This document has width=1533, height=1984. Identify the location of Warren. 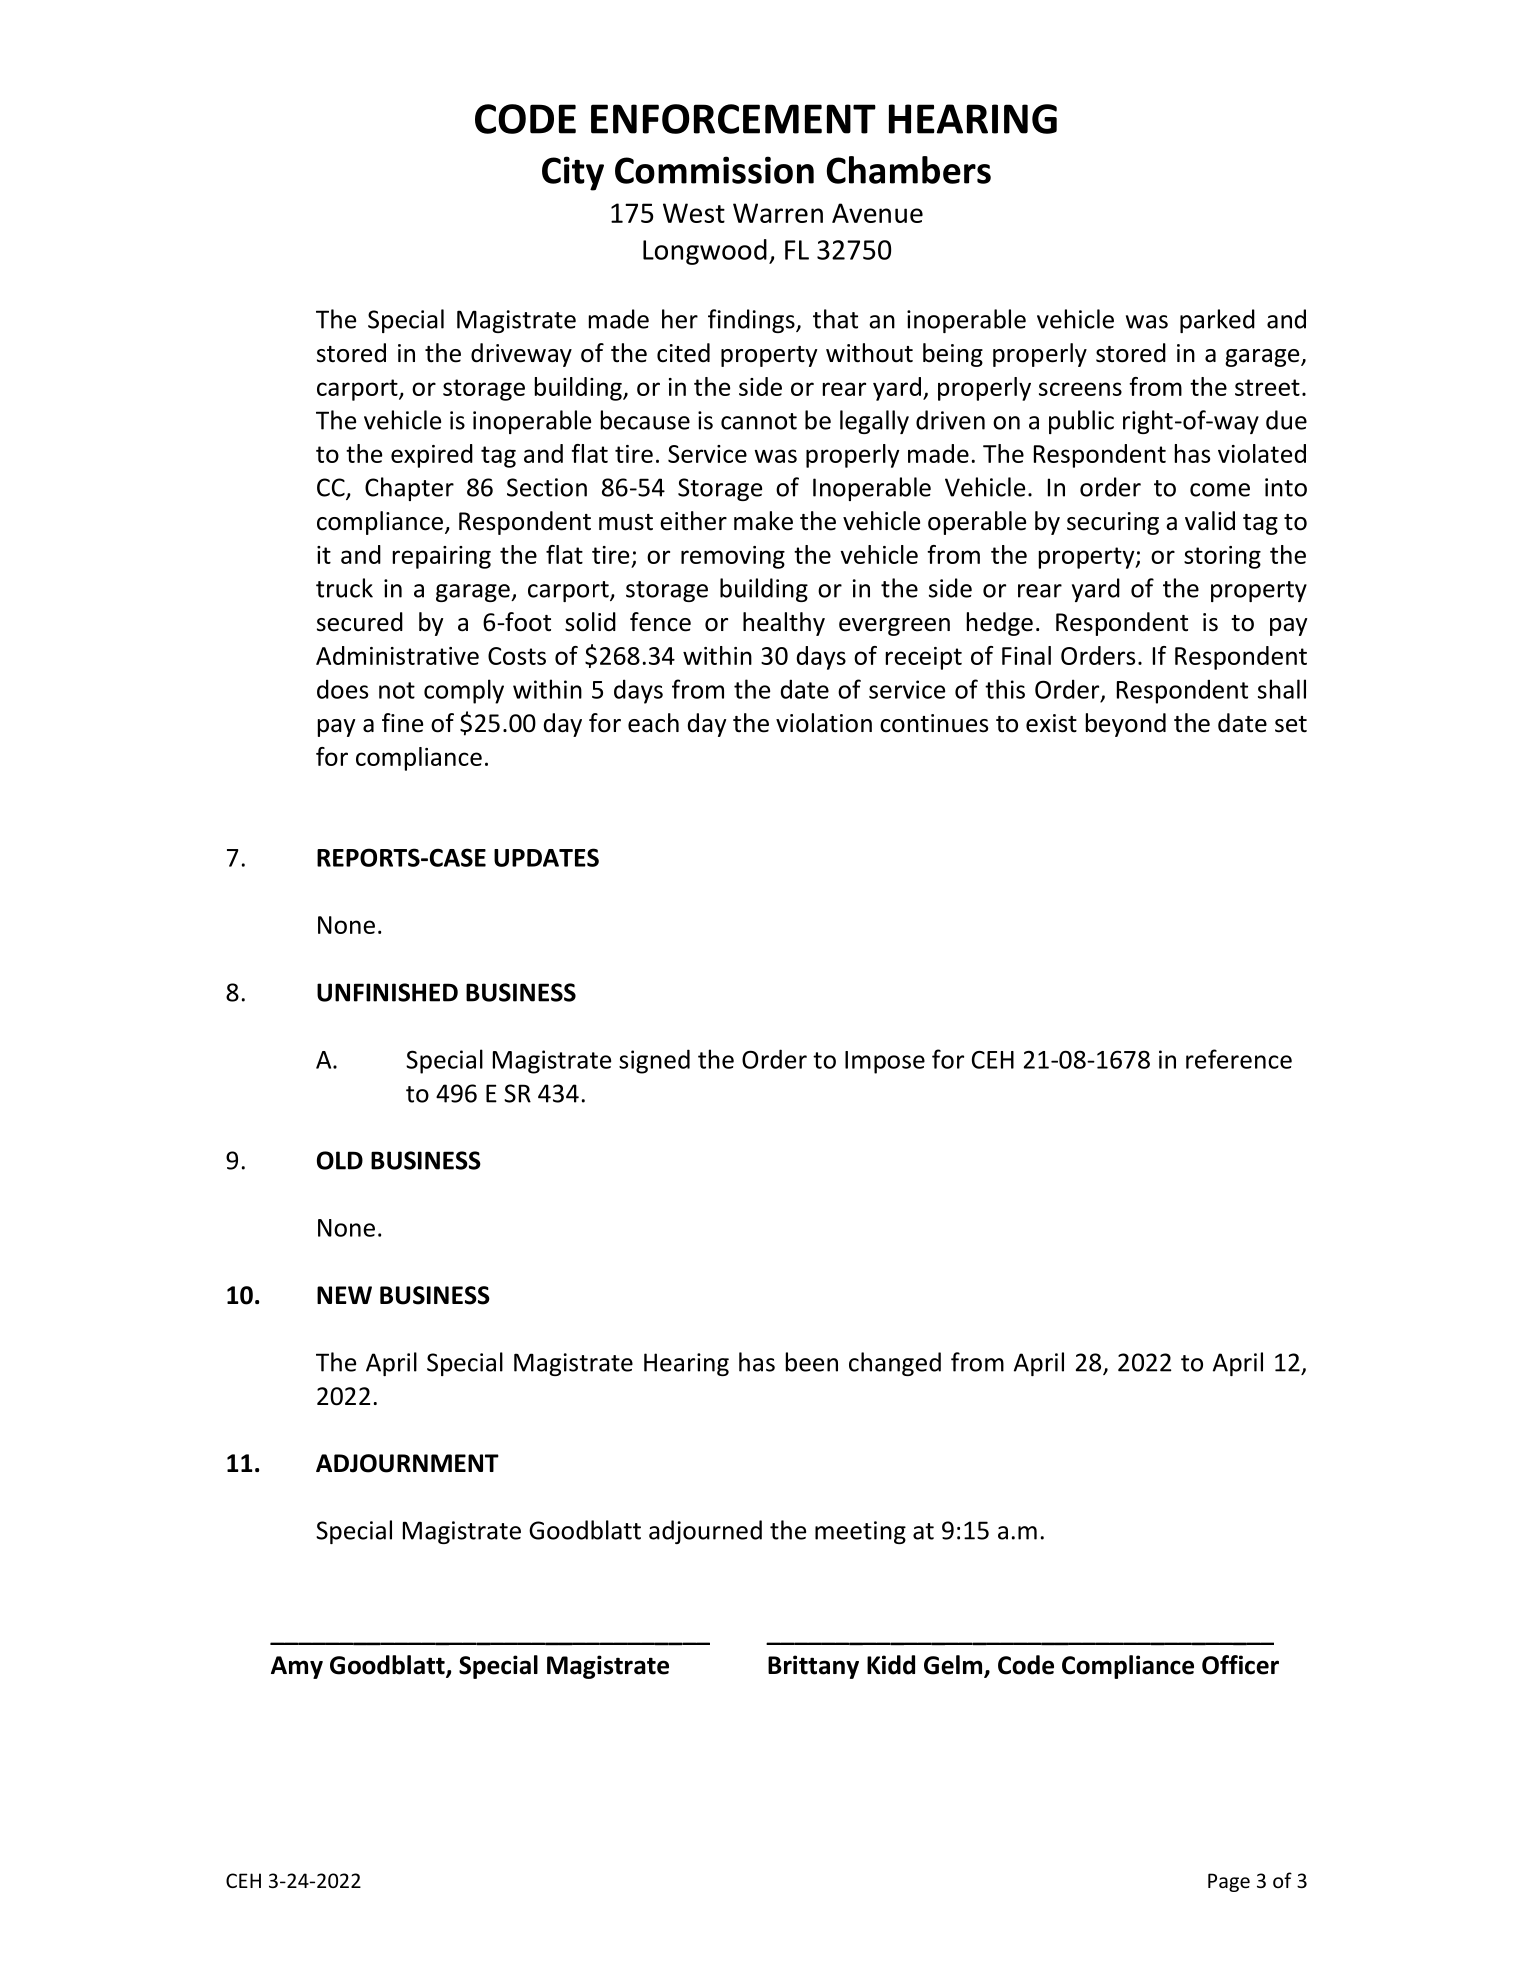
(778, 213).
